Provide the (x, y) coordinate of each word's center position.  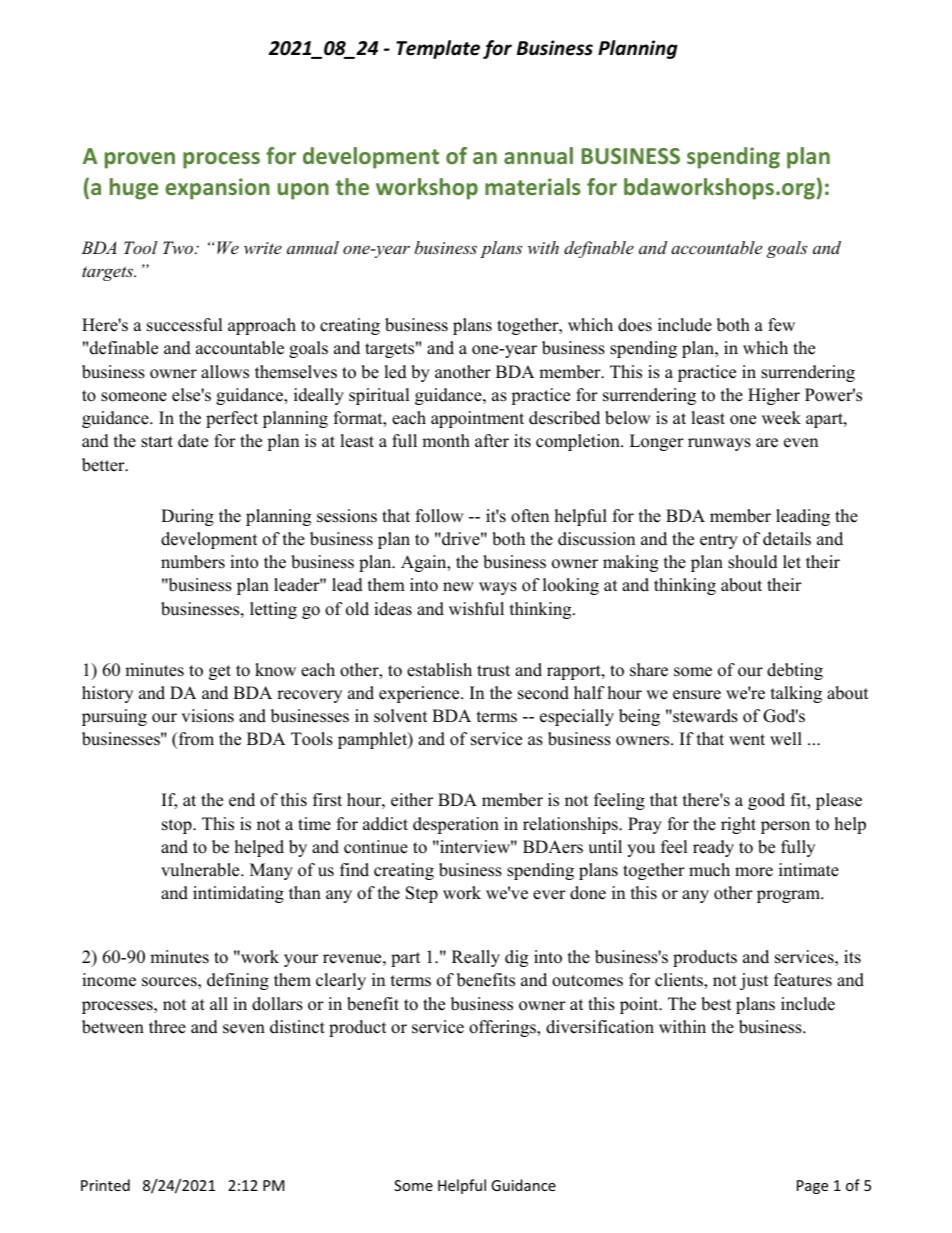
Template (438, 49)
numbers (193, 562)
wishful (476, 609)
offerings (503, 1028)
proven (140, 160)
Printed (105, 1185)
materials (533, 186)
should (753, 562)
